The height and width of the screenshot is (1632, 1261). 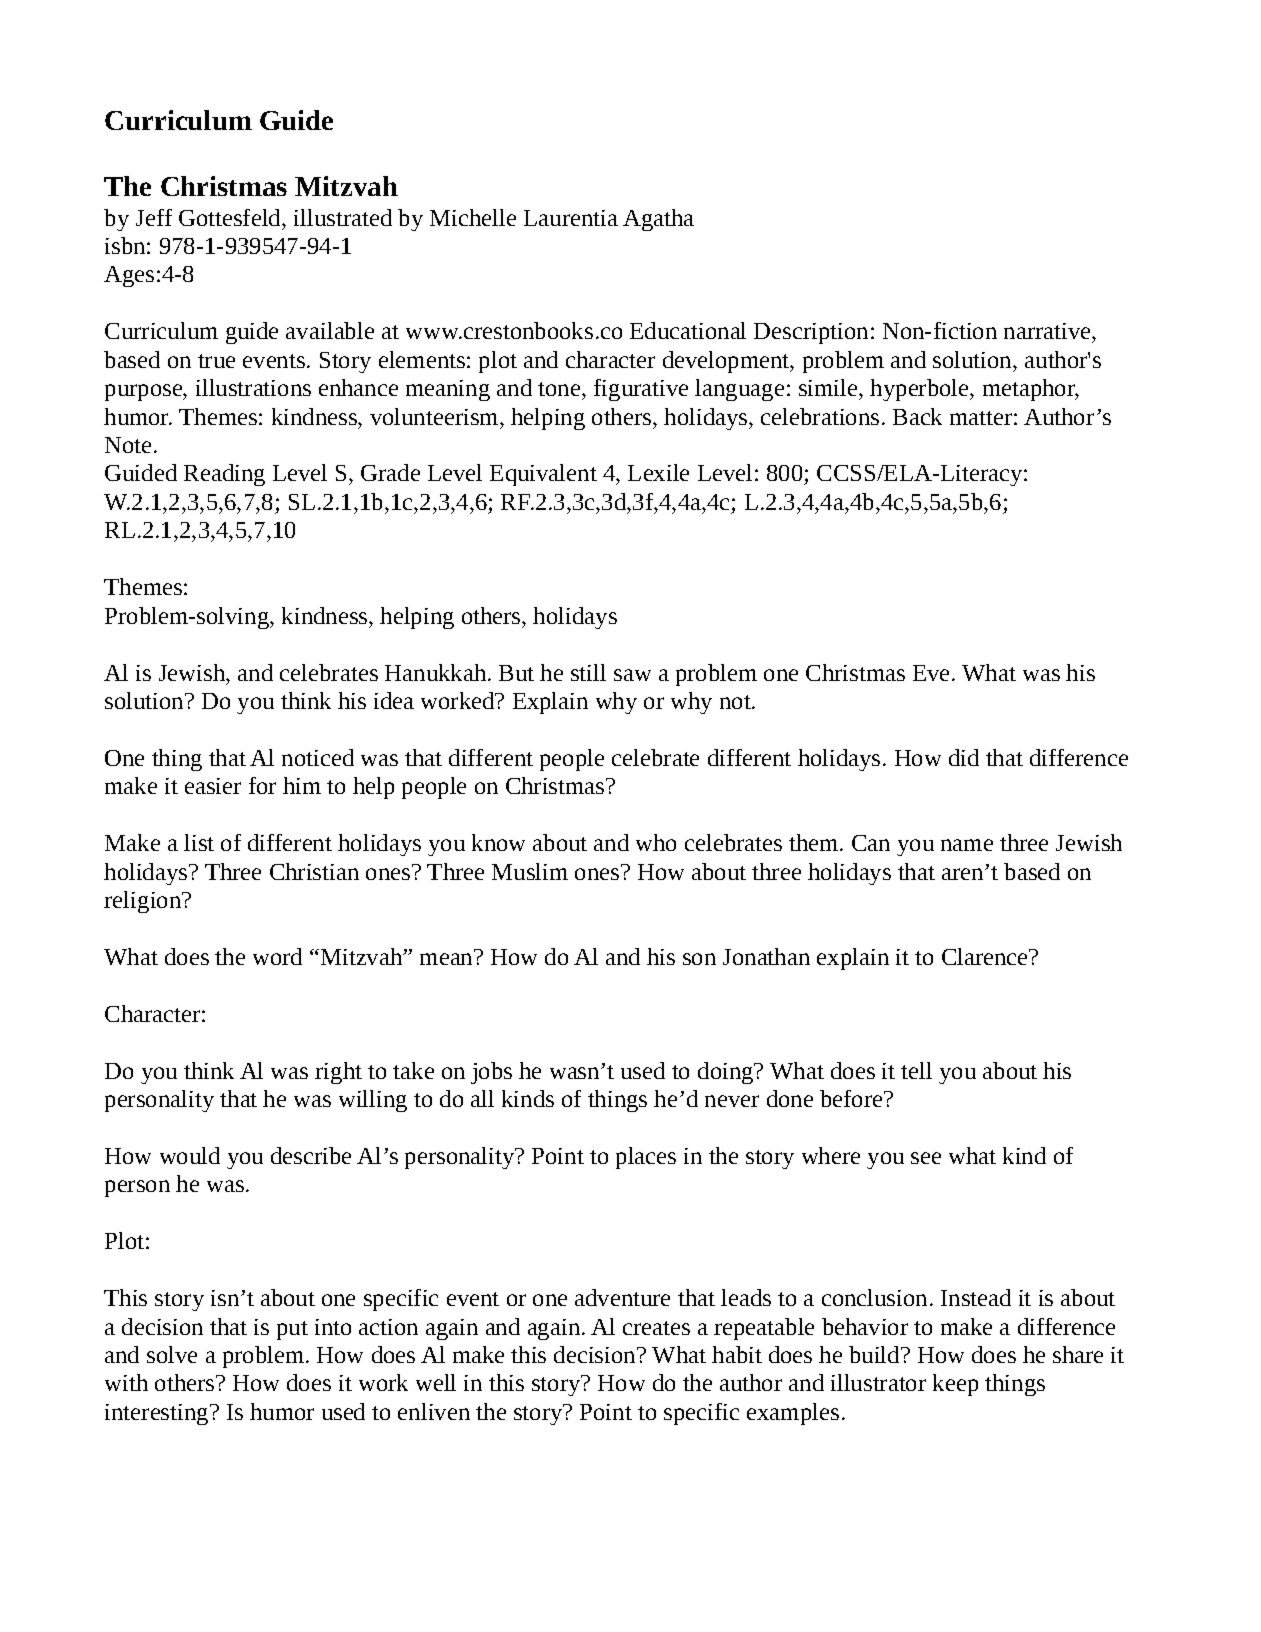 What do you see at coordinates (916, 1070) in the screenshot?
I see `tell` at bounding box center [916, 1070].
